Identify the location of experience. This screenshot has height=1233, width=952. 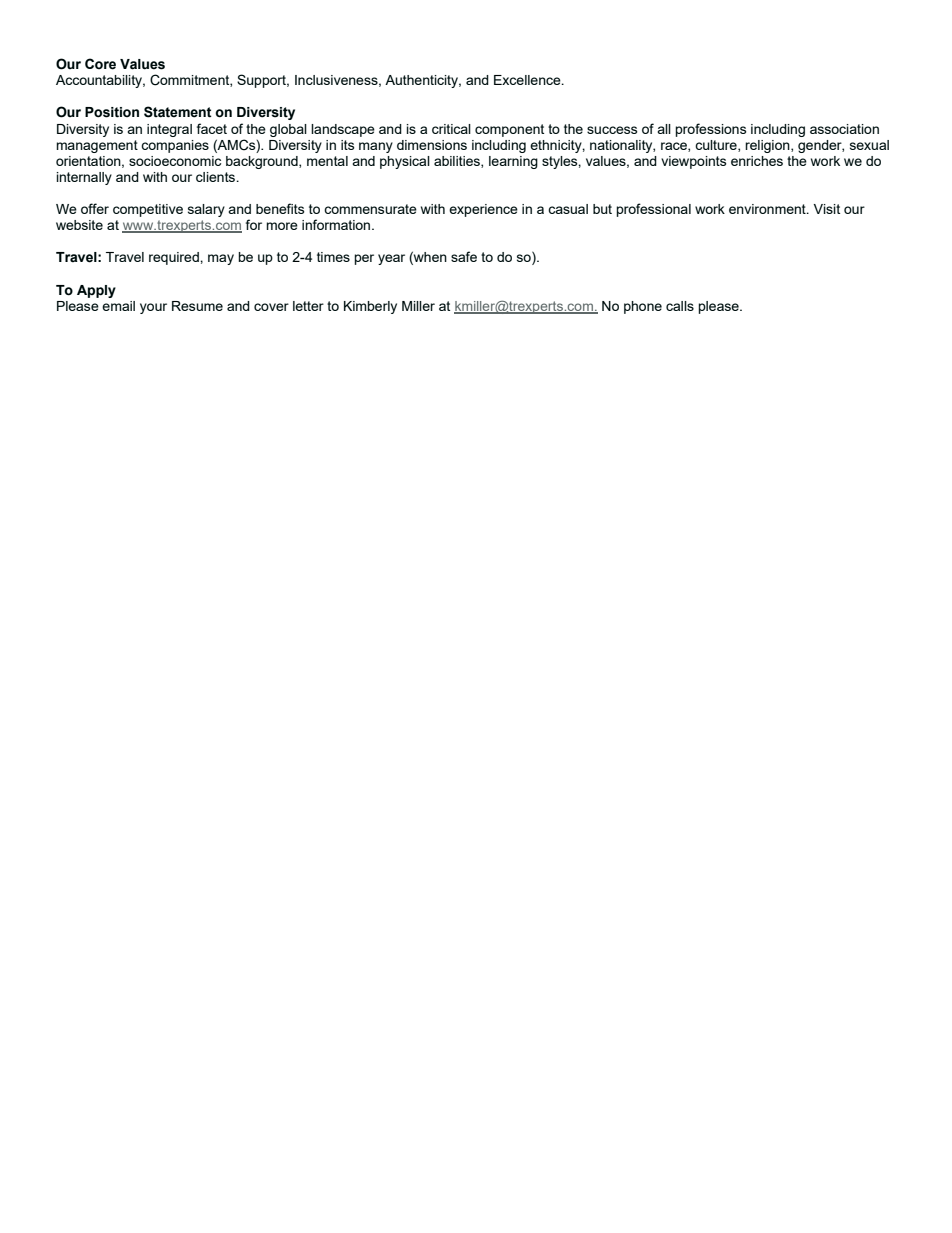
(483, 210).
